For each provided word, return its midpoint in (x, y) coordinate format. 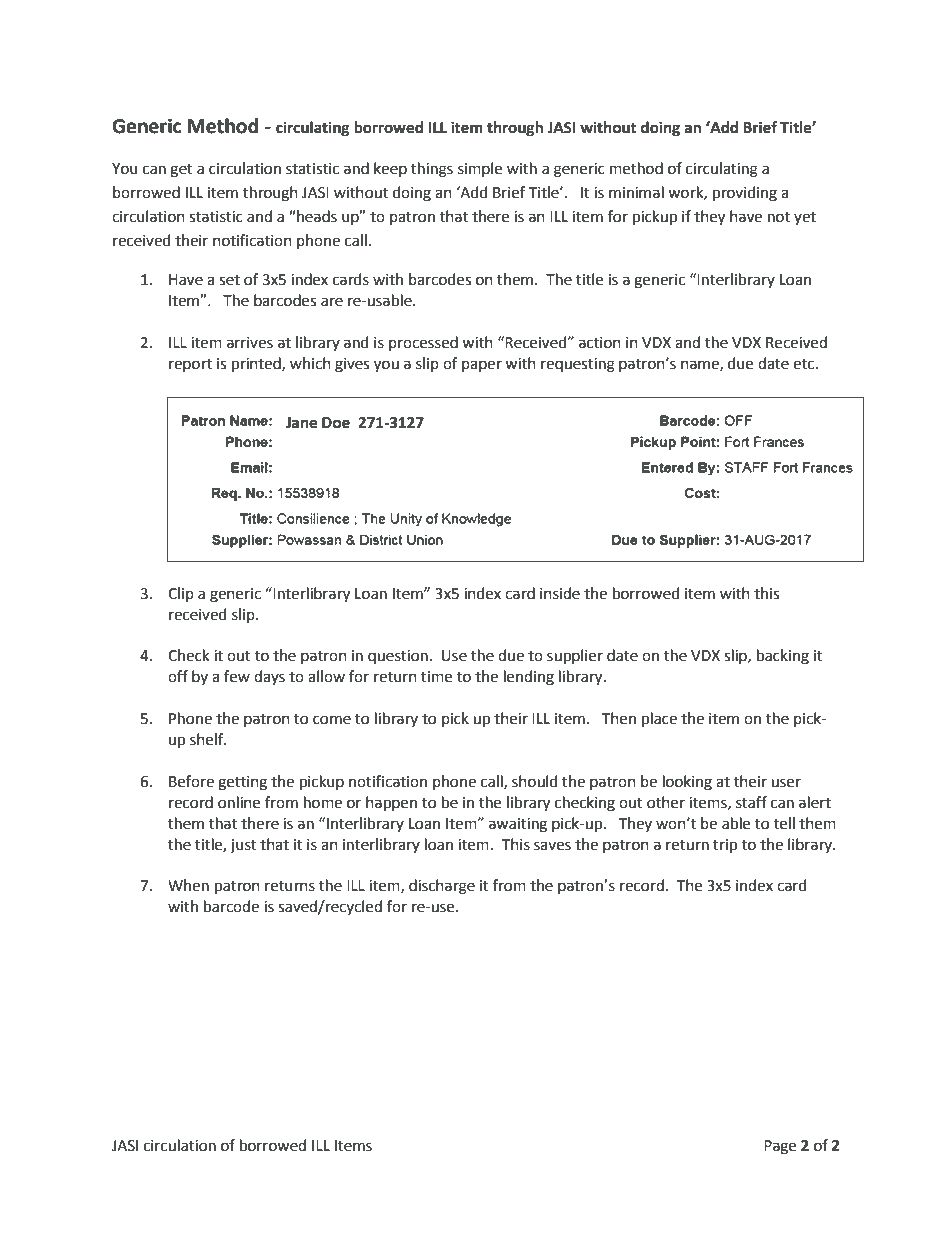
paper (482, 366)
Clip (181, 594)
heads (316, 216)
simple (480, 169)
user (786, 783)
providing (745, 194)
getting (242, 783)
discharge (442, 887)
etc (805, 364)
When (188, 885)
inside (560, 593)
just (243, 846)
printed (257, 365)
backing (783, 657)
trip (725, 846)
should (535, 781)
